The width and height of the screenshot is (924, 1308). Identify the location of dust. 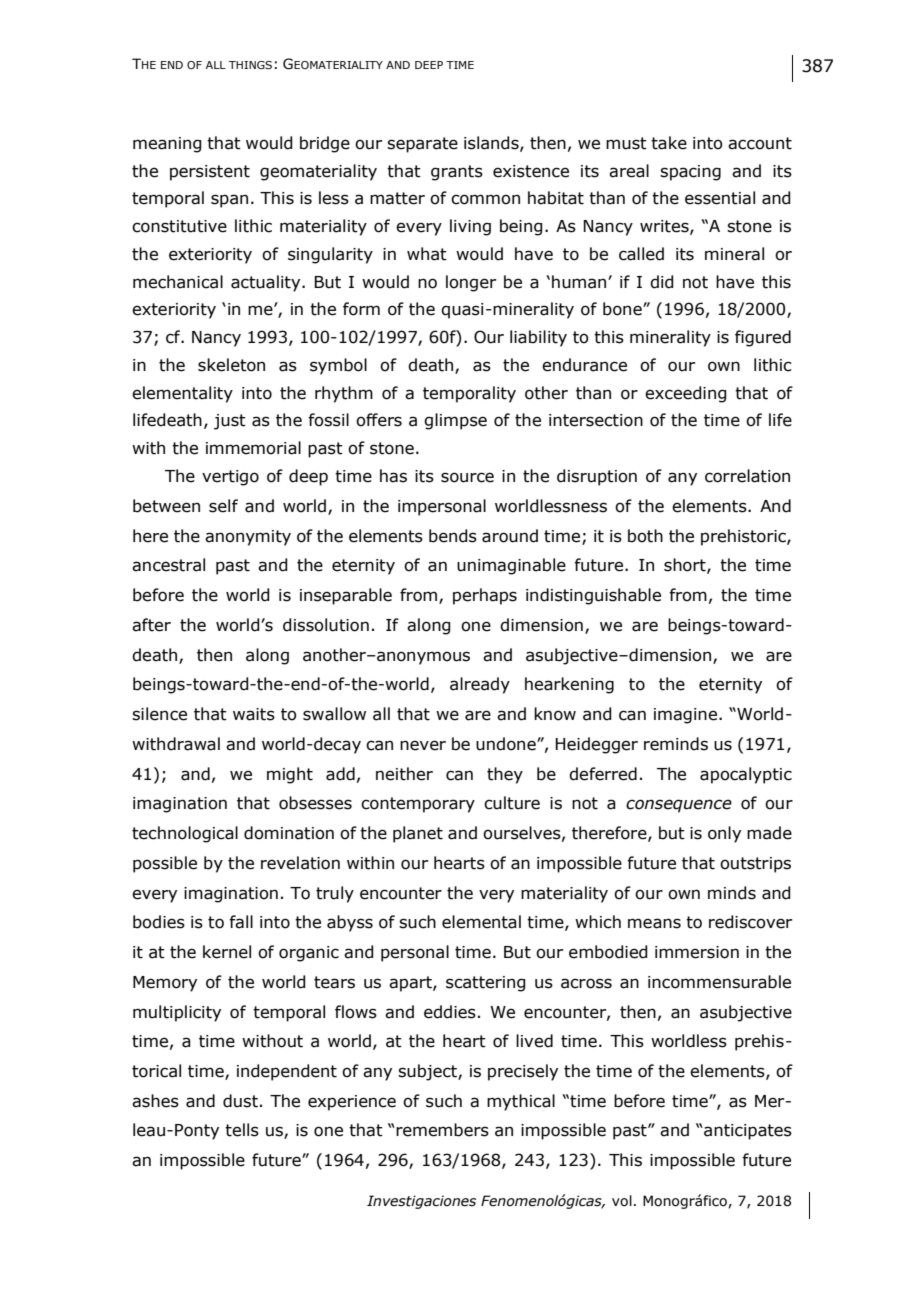
(240, 1101).
